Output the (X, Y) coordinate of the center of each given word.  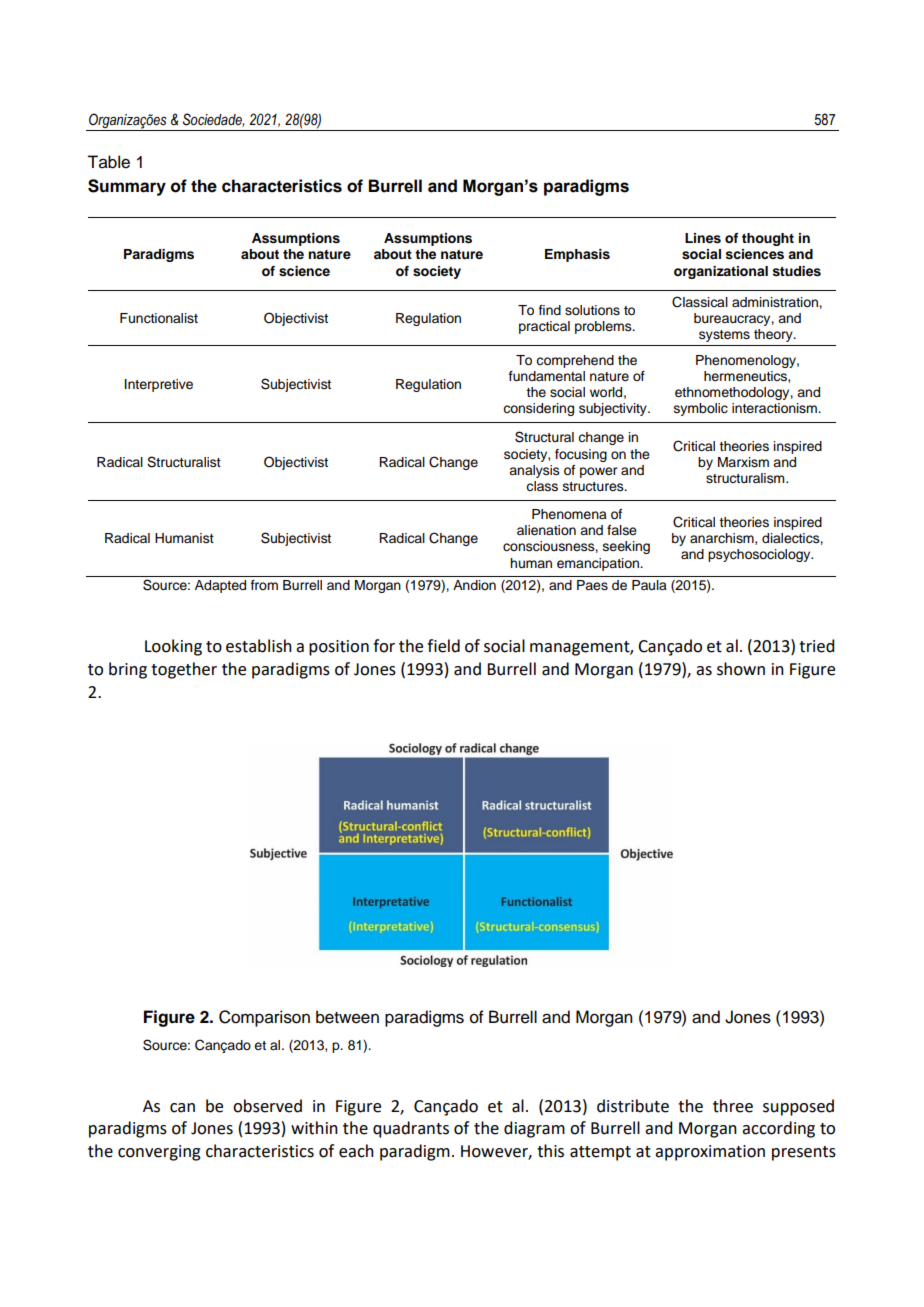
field (443, 646)
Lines (703, 238)
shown (741, 669)
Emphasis (577, 255)
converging (159, 1153)
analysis (534, 471)
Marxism (743, 462)
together (184, 670)
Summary (127, 187)
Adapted (220, 586)
